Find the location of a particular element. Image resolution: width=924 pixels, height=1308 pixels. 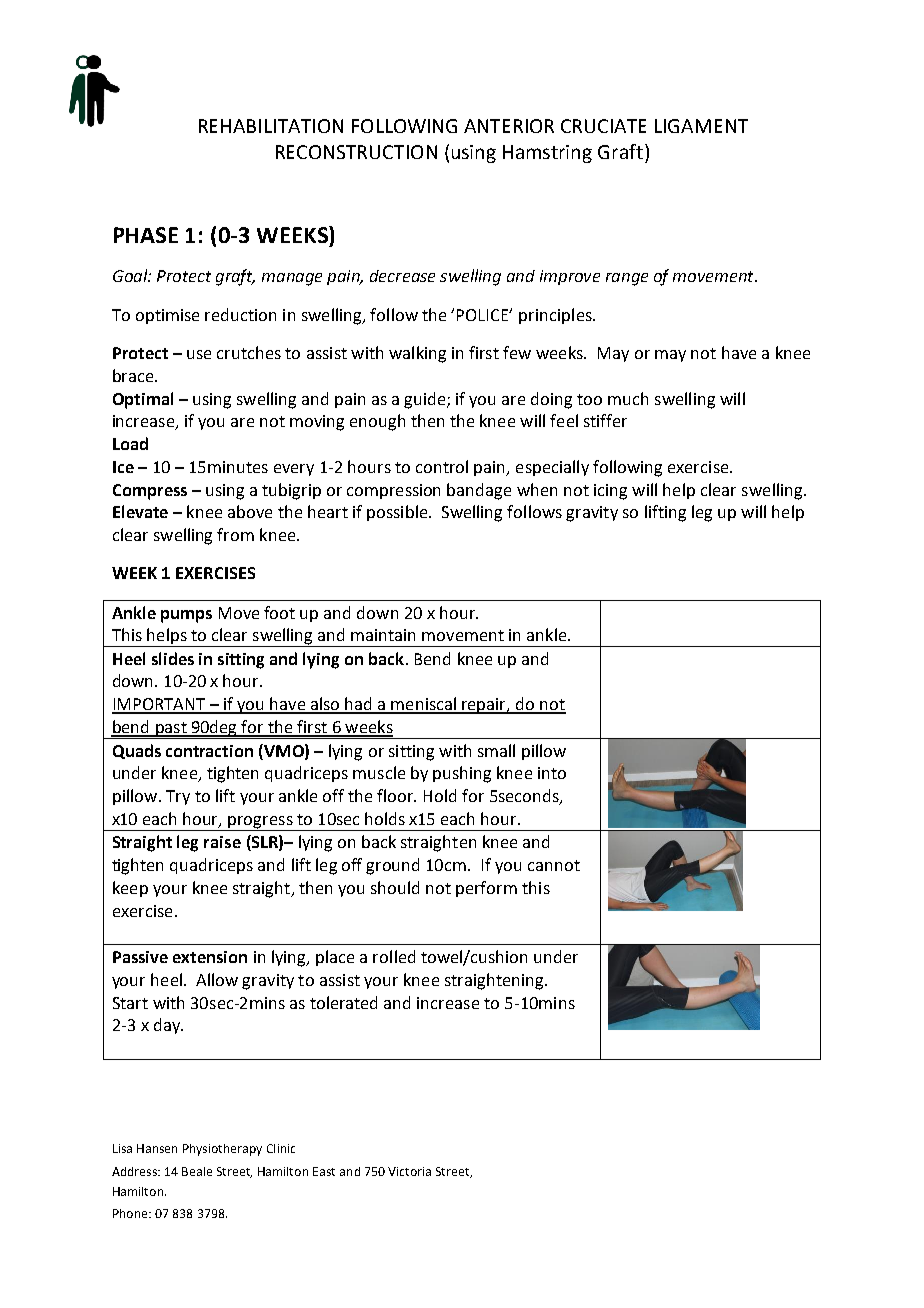

CRUCIATE is located at coordinates (603, 126).
